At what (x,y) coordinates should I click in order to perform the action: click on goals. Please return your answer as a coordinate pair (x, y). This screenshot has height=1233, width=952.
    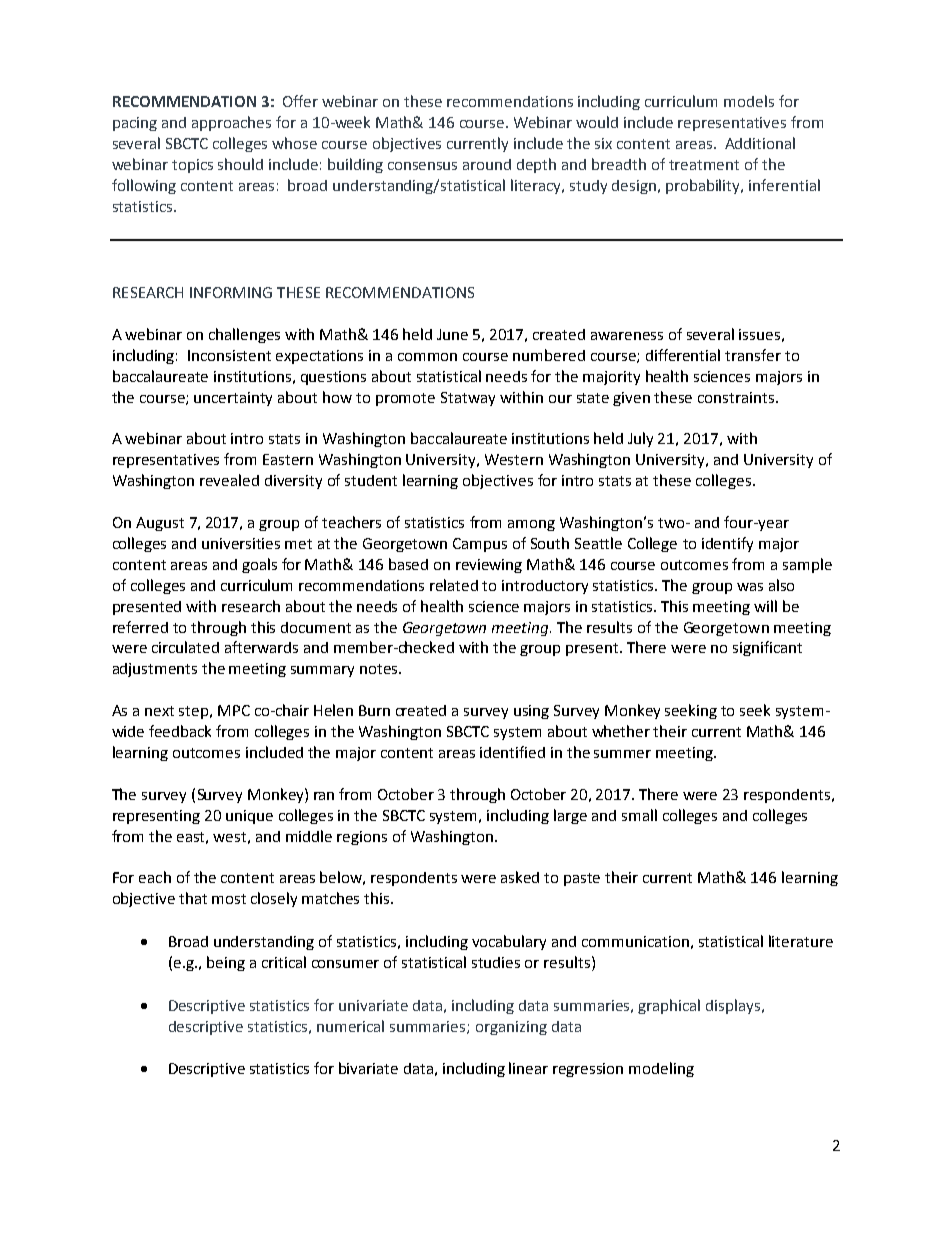
    Looking at the image, I should click on (259, 565).
